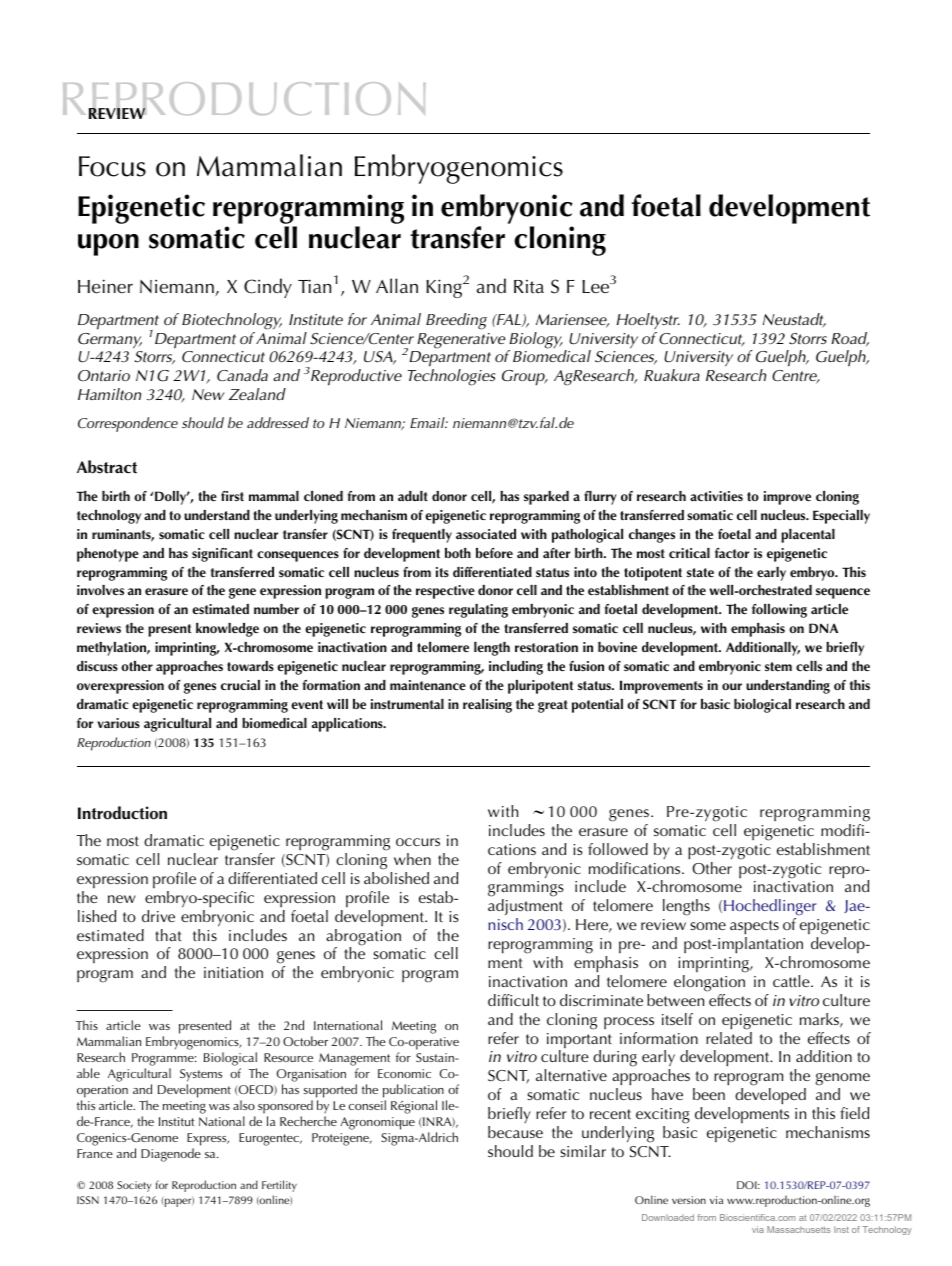 This document has height=1266, width=952. I want to click on difficult, so click(513, 1000).
